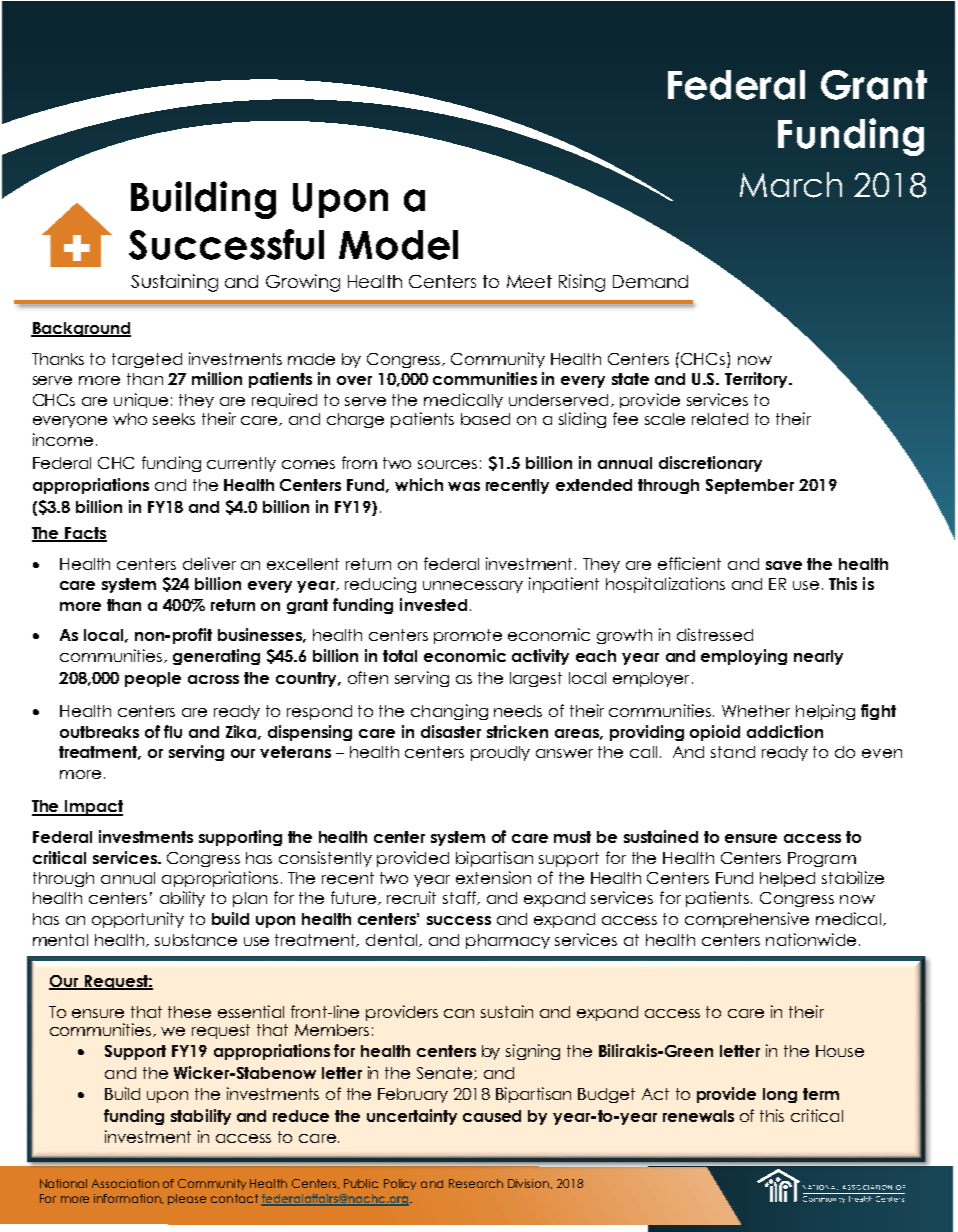  I want to click on Model, so click(398, 245).
